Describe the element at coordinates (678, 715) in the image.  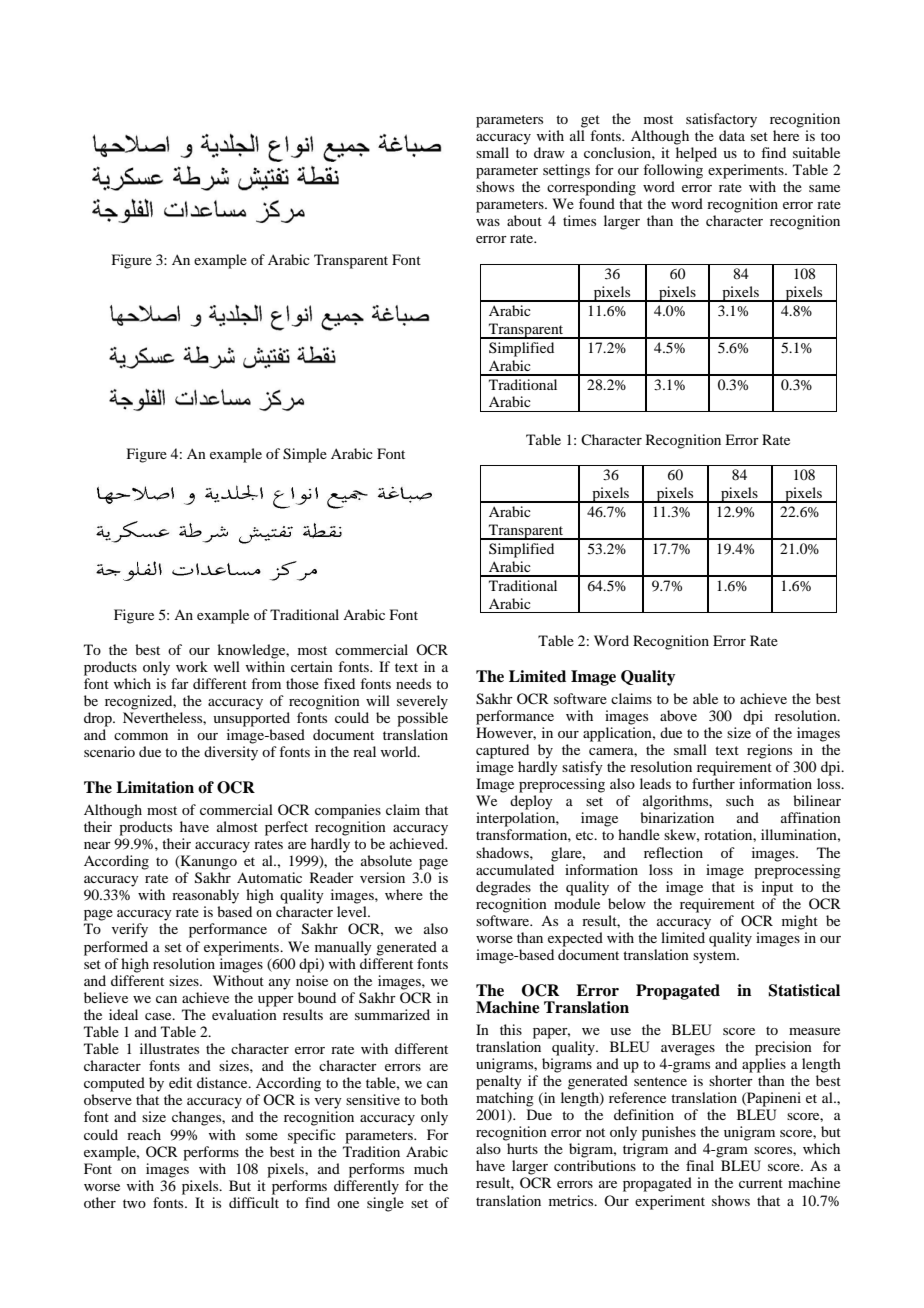
I see `above` at that location.
